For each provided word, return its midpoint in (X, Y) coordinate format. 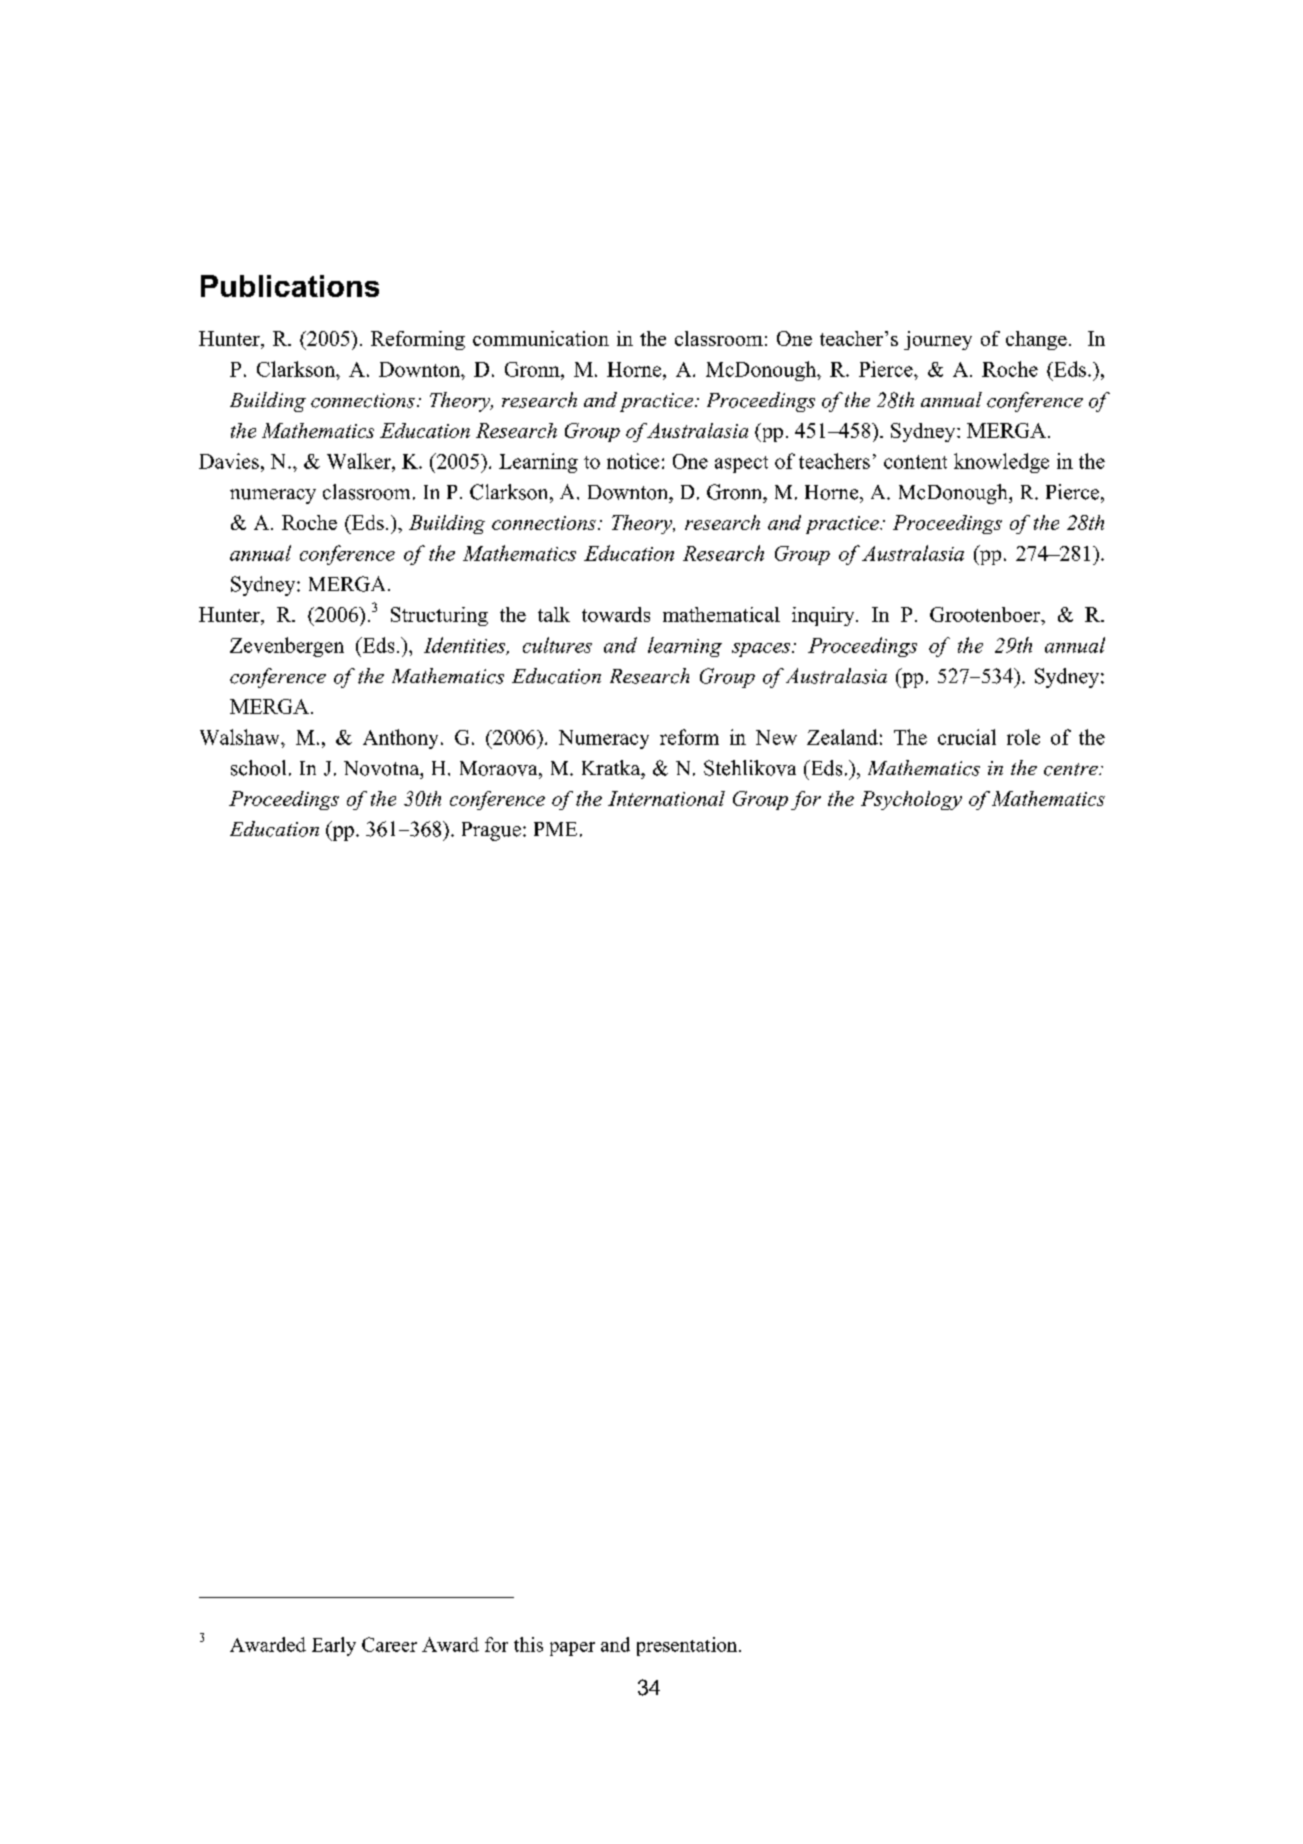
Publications (290, 286)
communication (541, 338)
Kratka (612, 768)
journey (938, 340)
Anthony (400, 739)
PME (555, 829)
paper (572, 1649)
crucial (967, 737)
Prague (491, 831)
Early (334, 1646)
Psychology (911, 800)
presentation (688, 1646)
